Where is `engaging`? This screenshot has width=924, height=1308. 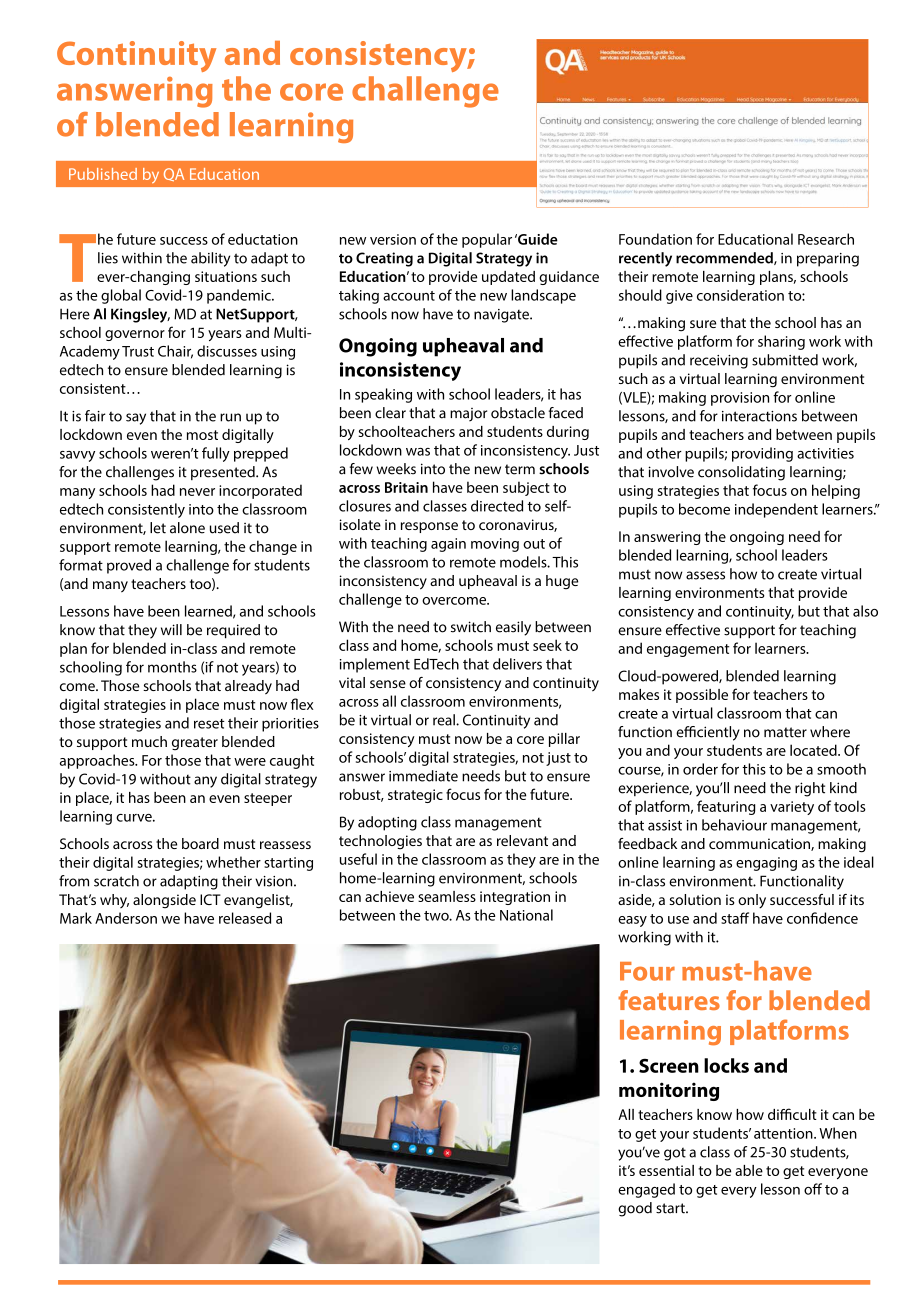 engaging is located at coordinates (766, 864).
